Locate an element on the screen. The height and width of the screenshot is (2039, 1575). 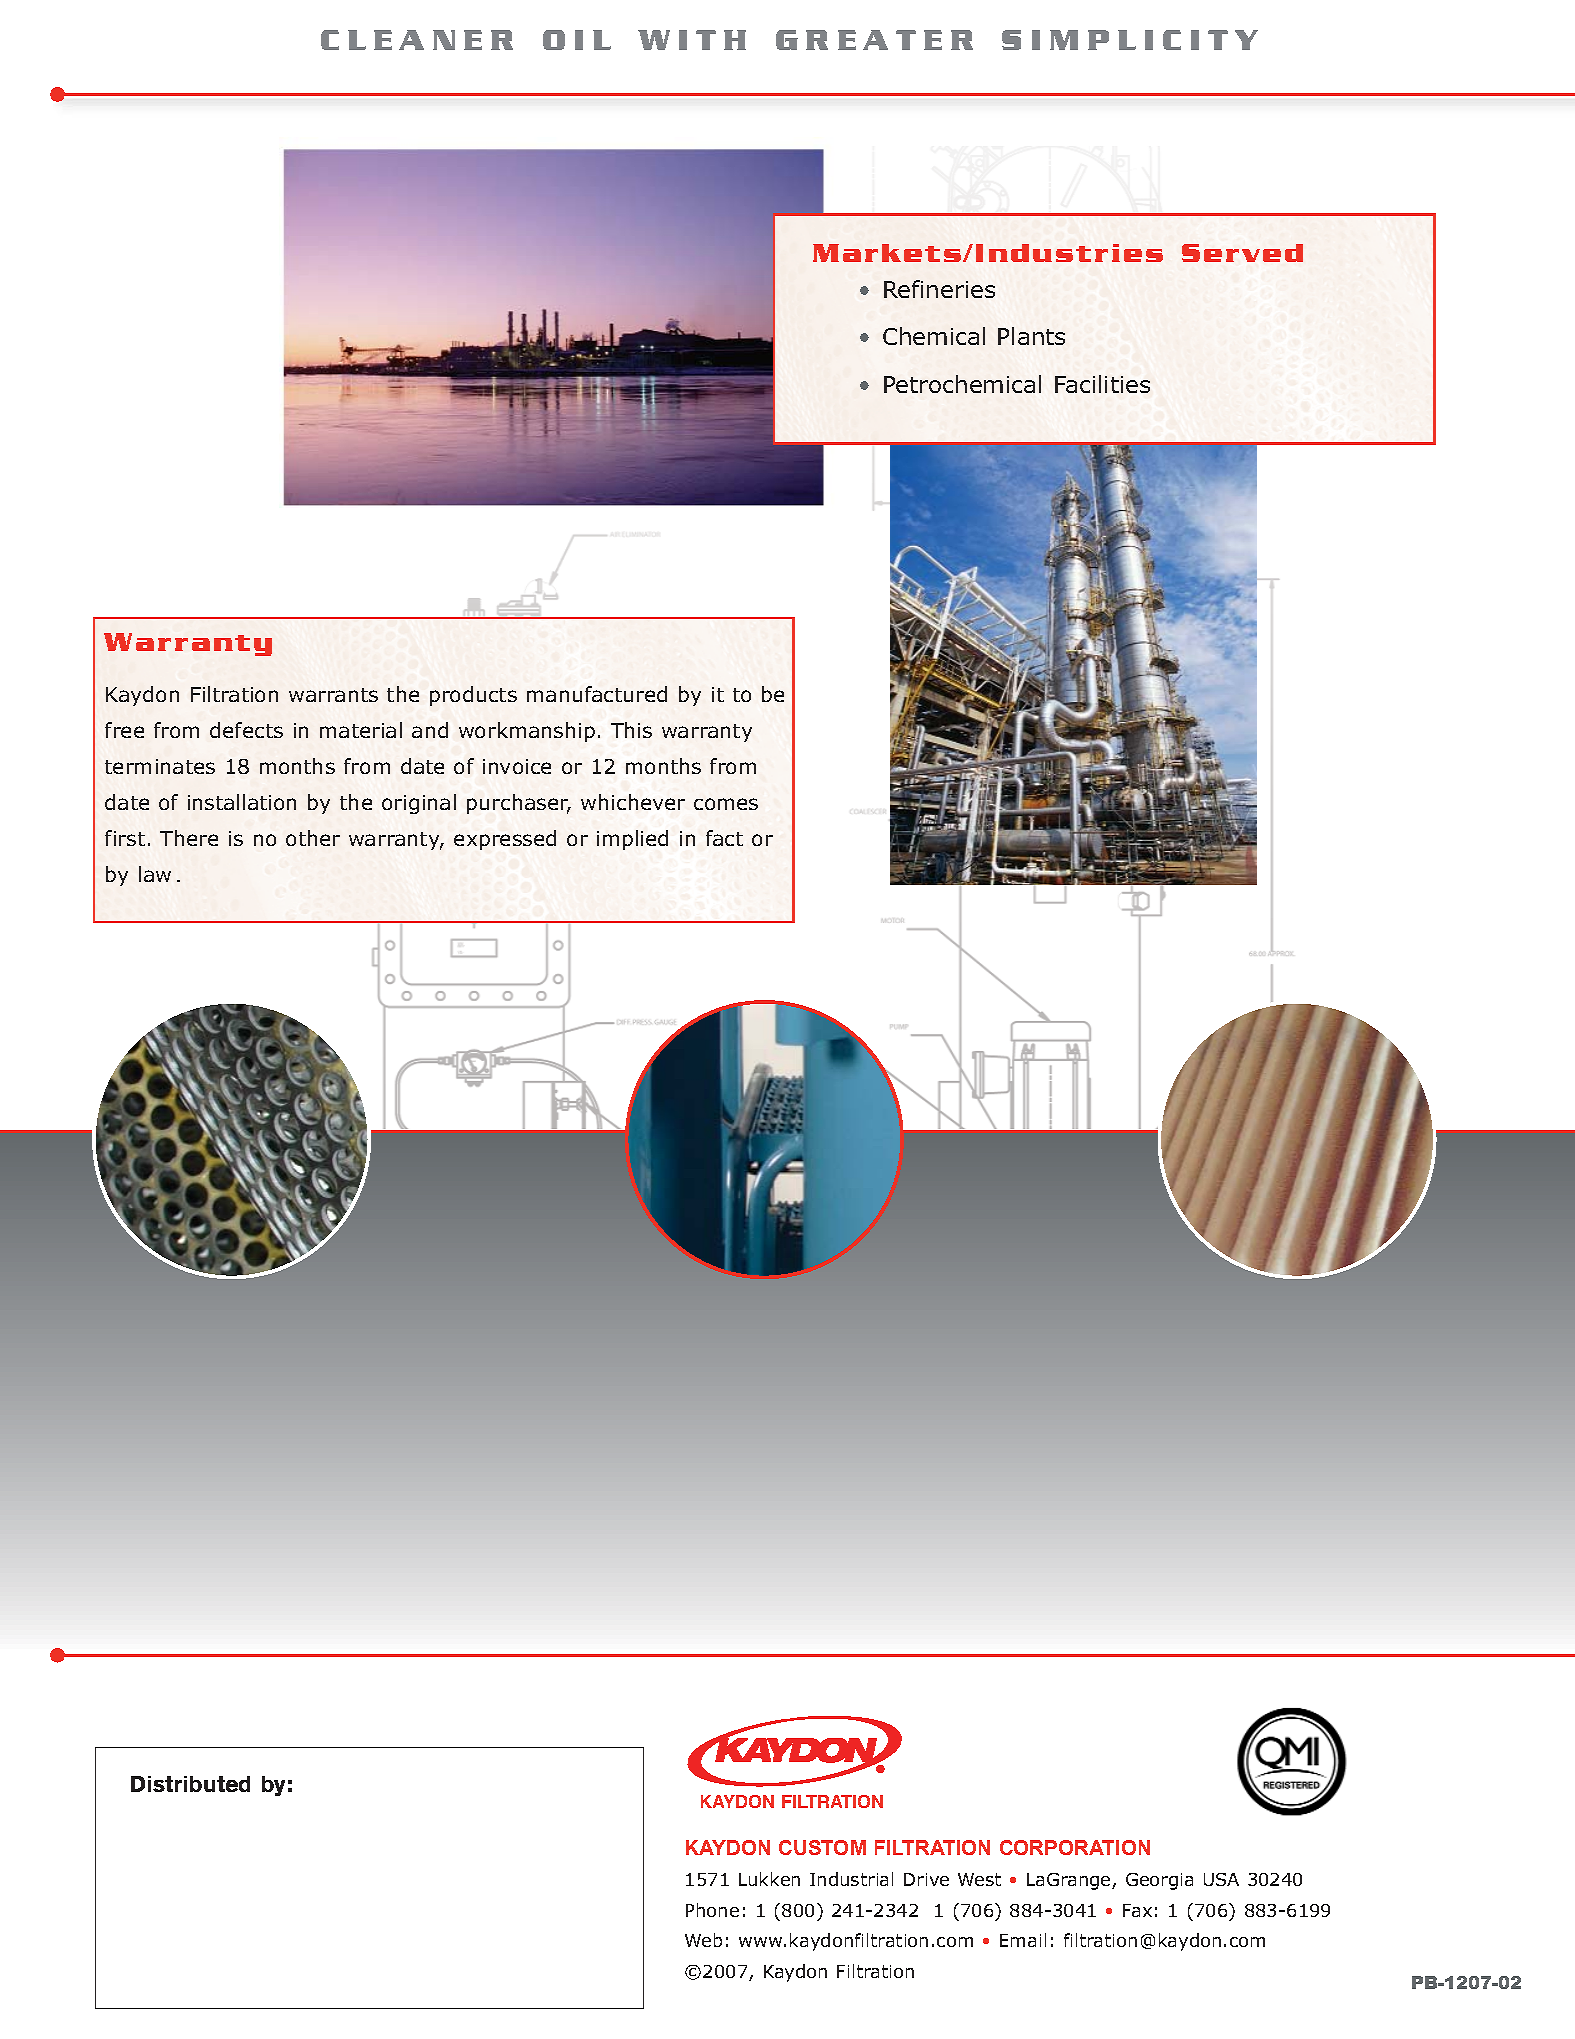
Distributed is located at coordinates (190, 1784).
